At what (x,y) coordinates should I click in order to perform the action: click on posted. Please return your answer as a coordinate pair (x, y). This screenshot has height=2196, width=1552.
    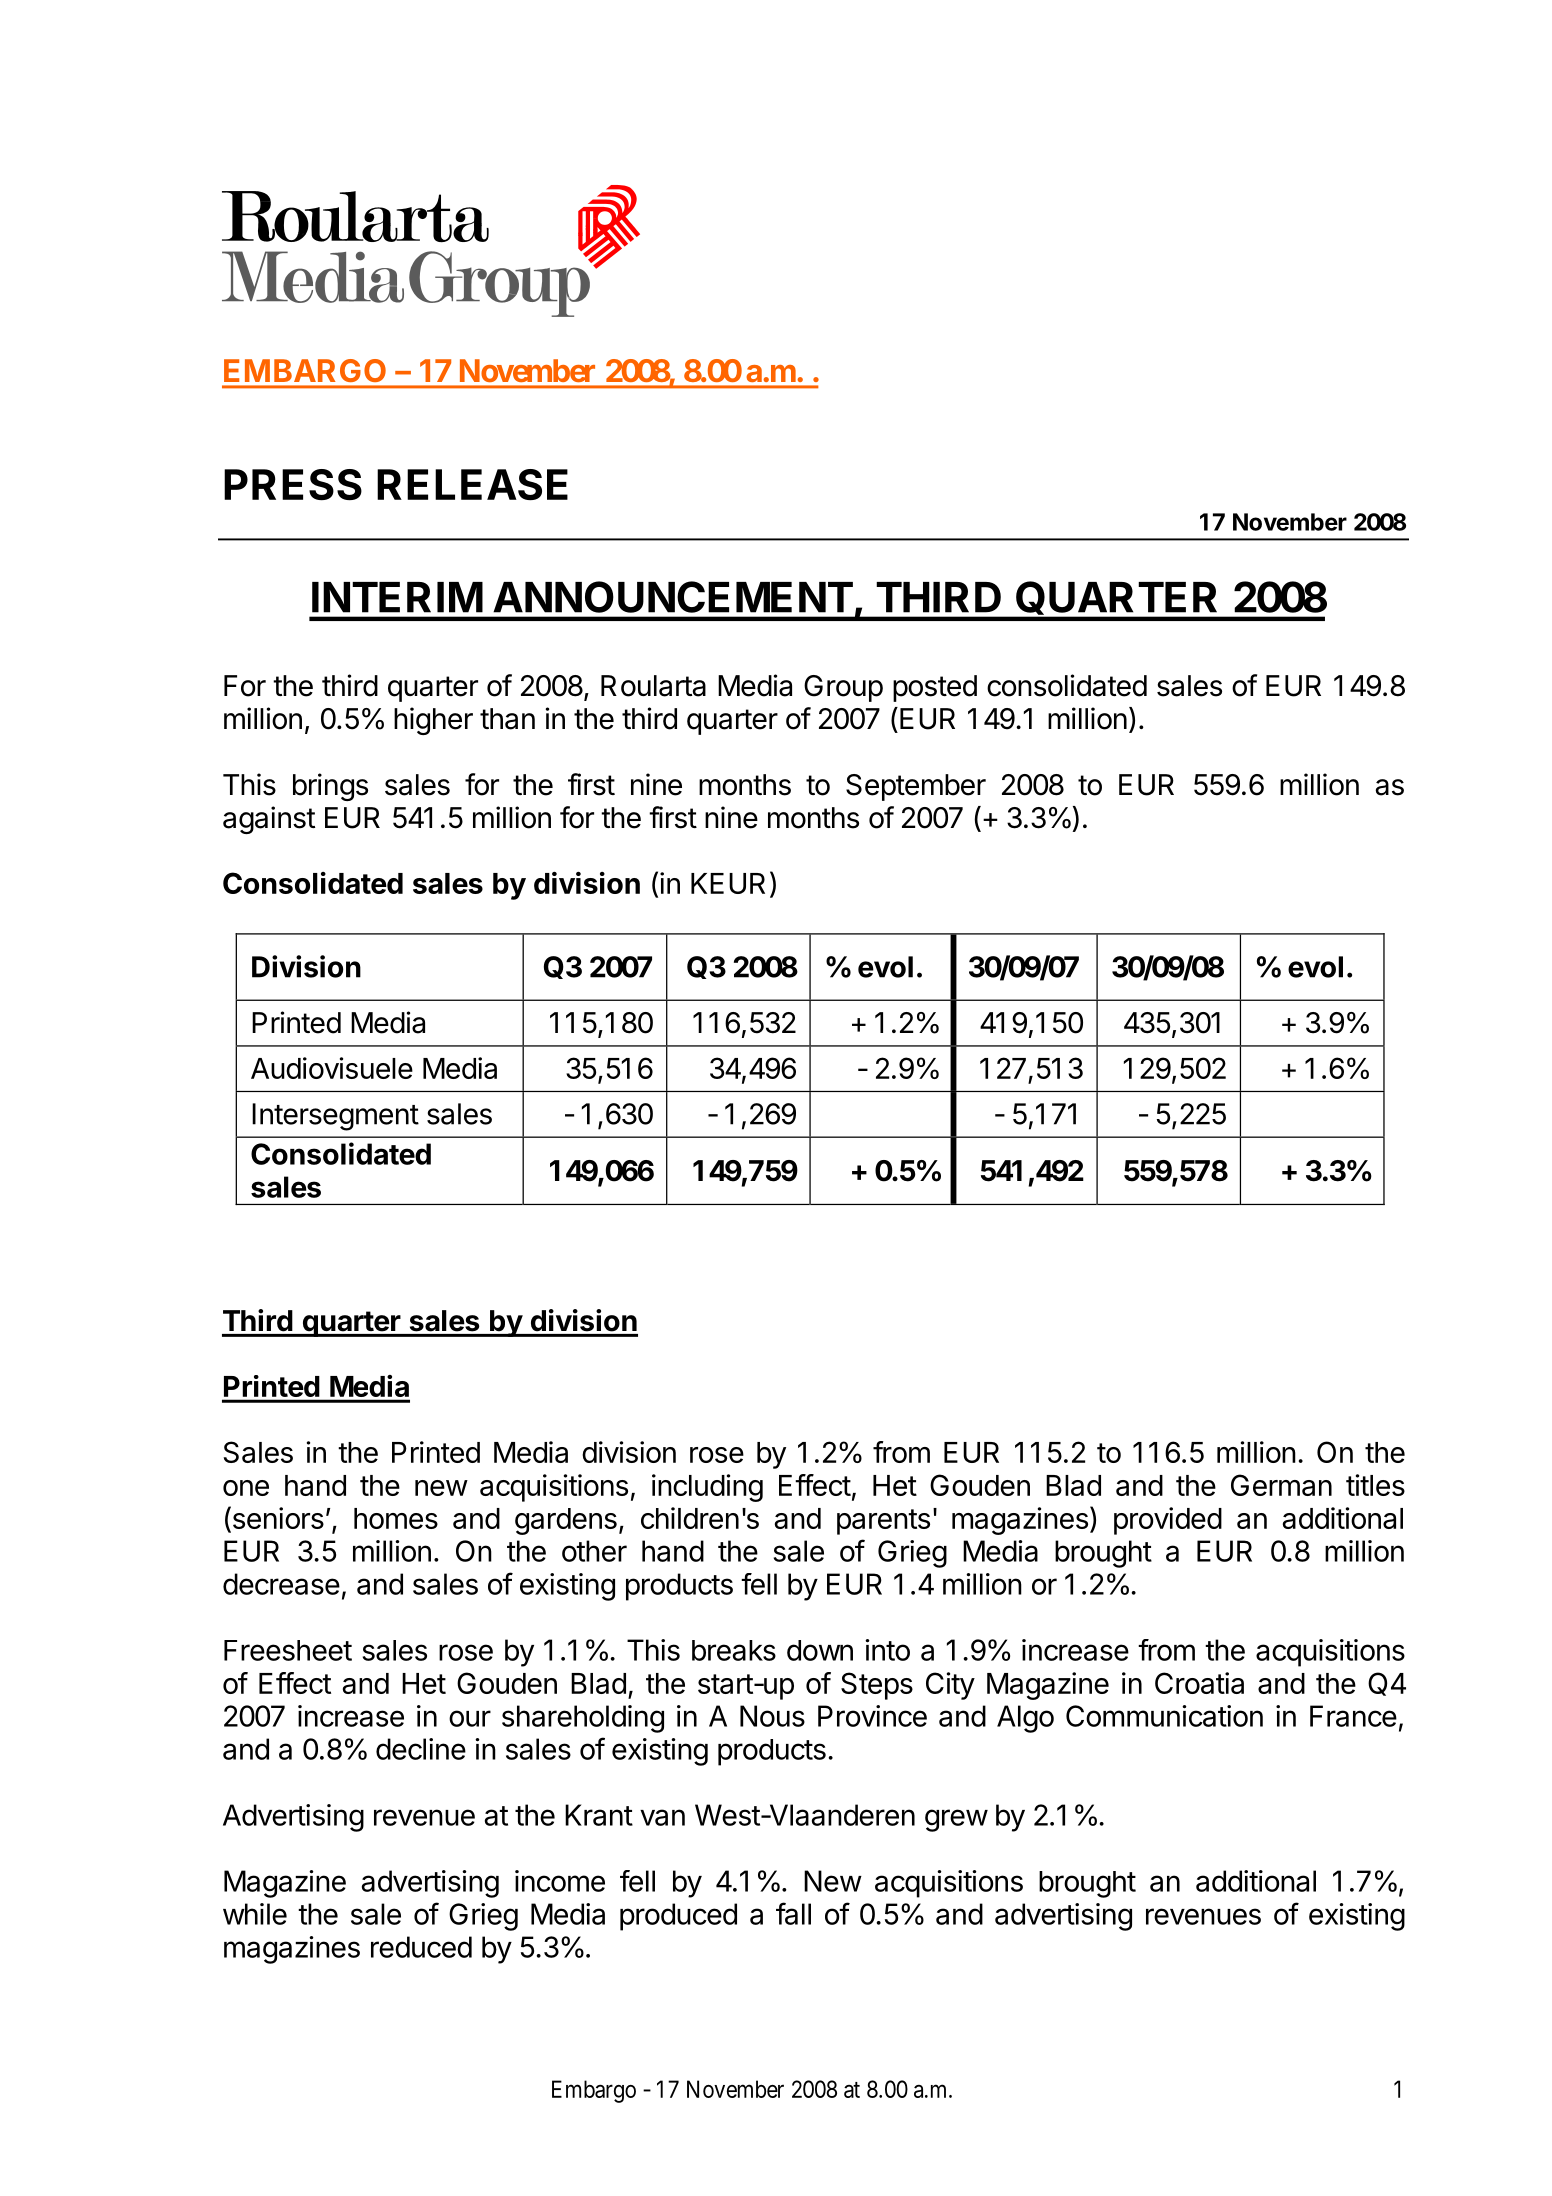
    Looking at the image, I should click on (935, 688).
